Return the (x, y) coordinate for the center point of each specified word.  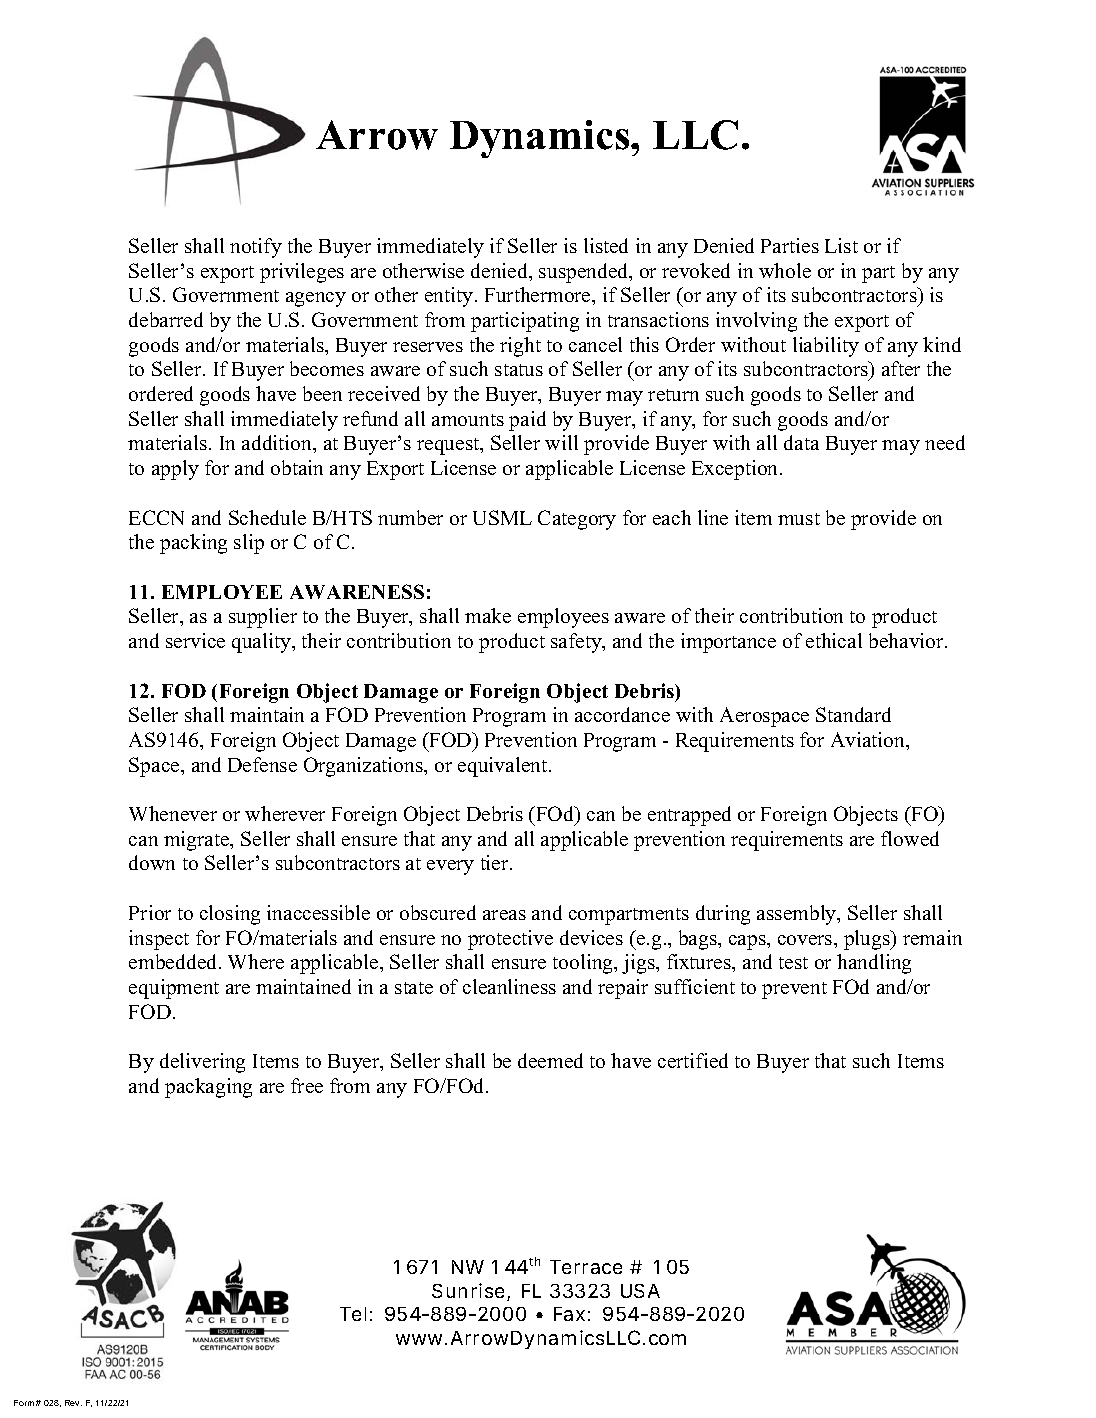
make (488, 615)
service (195, 640)
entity (450, 297)
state (414, 988)
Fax (569, 1314)
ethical (834, 640)
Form (24, 1403)
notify (256, 248)
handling (874, 964)
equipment (174, 989)
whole (785, 270)
